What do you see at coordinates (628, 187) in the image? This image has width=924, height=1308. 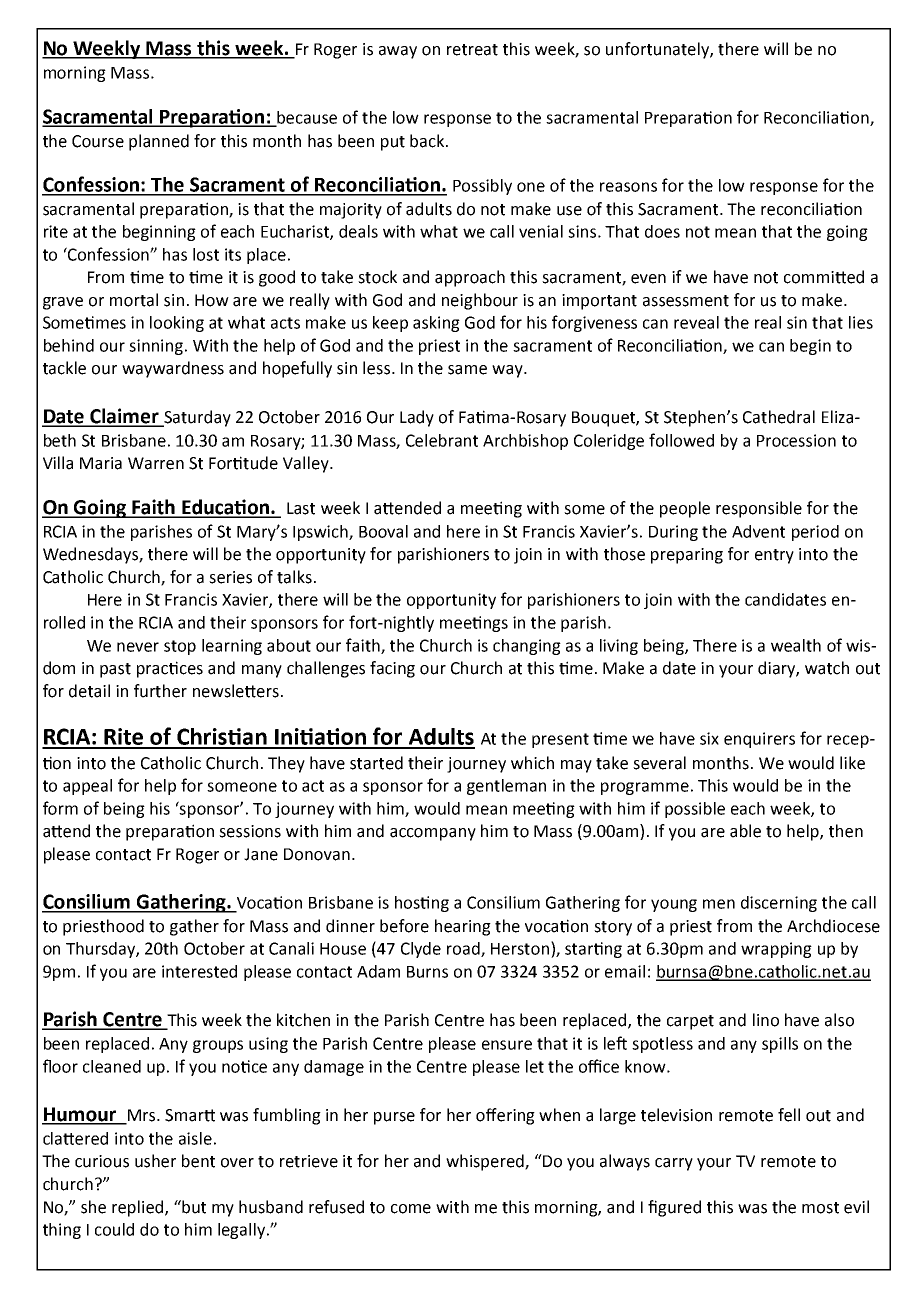 I see `reasons` at bounding box center [628, 187].
